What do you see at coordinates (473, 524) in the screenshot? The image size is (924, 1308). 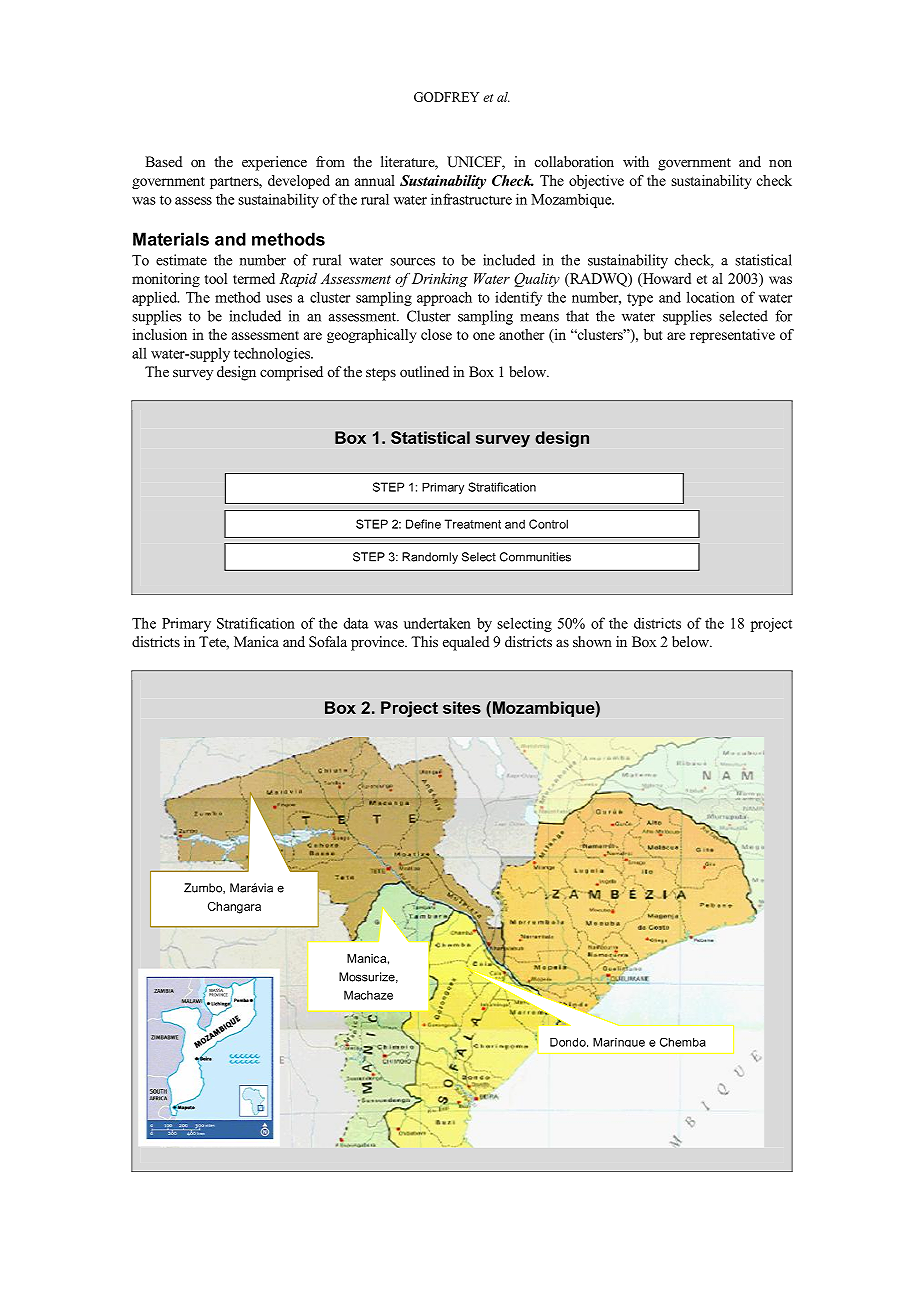 I see `Treatment` at bounding box center [473, 524].
